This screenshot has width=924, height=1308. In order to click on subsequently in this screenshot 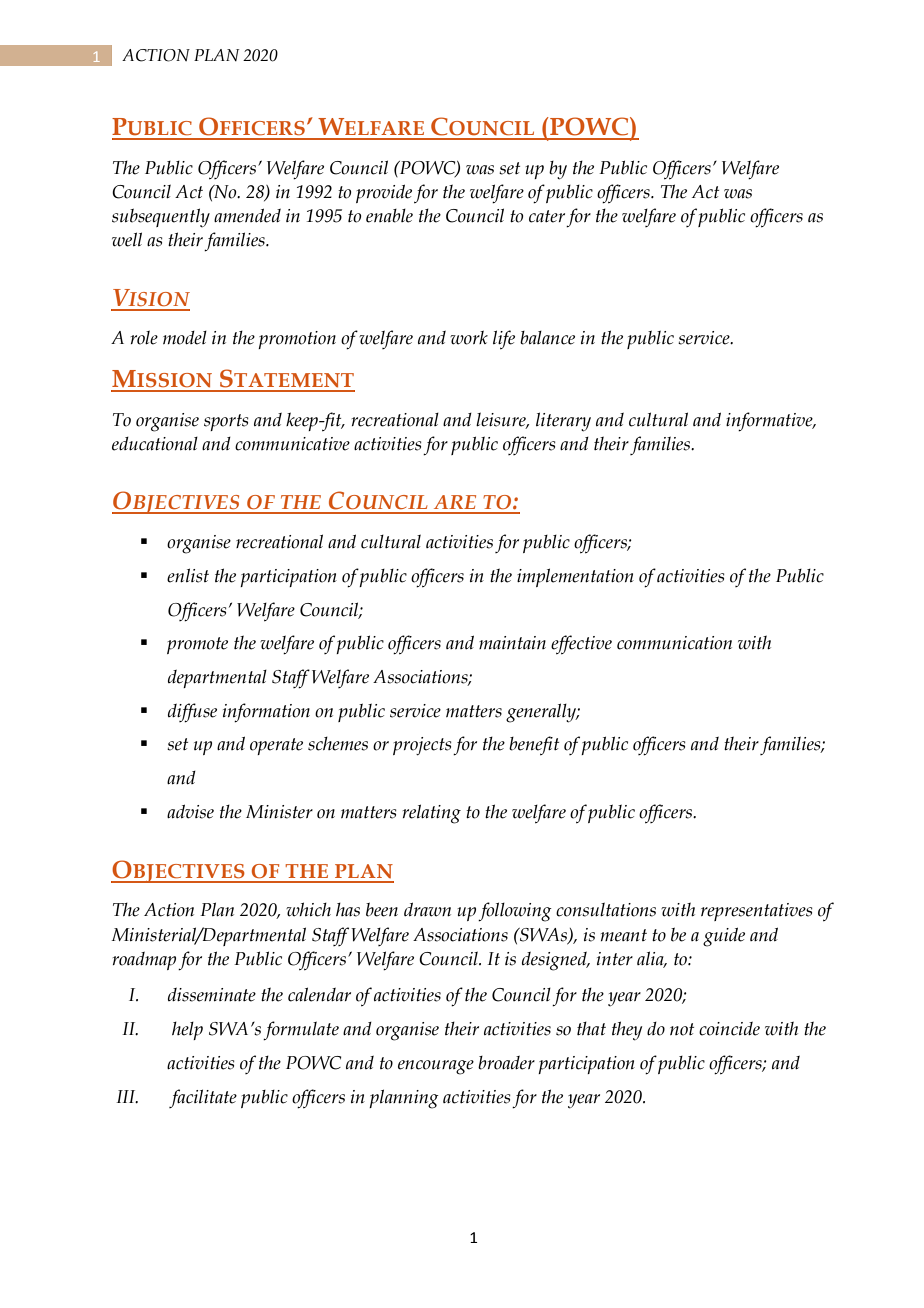, I will do `click(161, 217)`.
